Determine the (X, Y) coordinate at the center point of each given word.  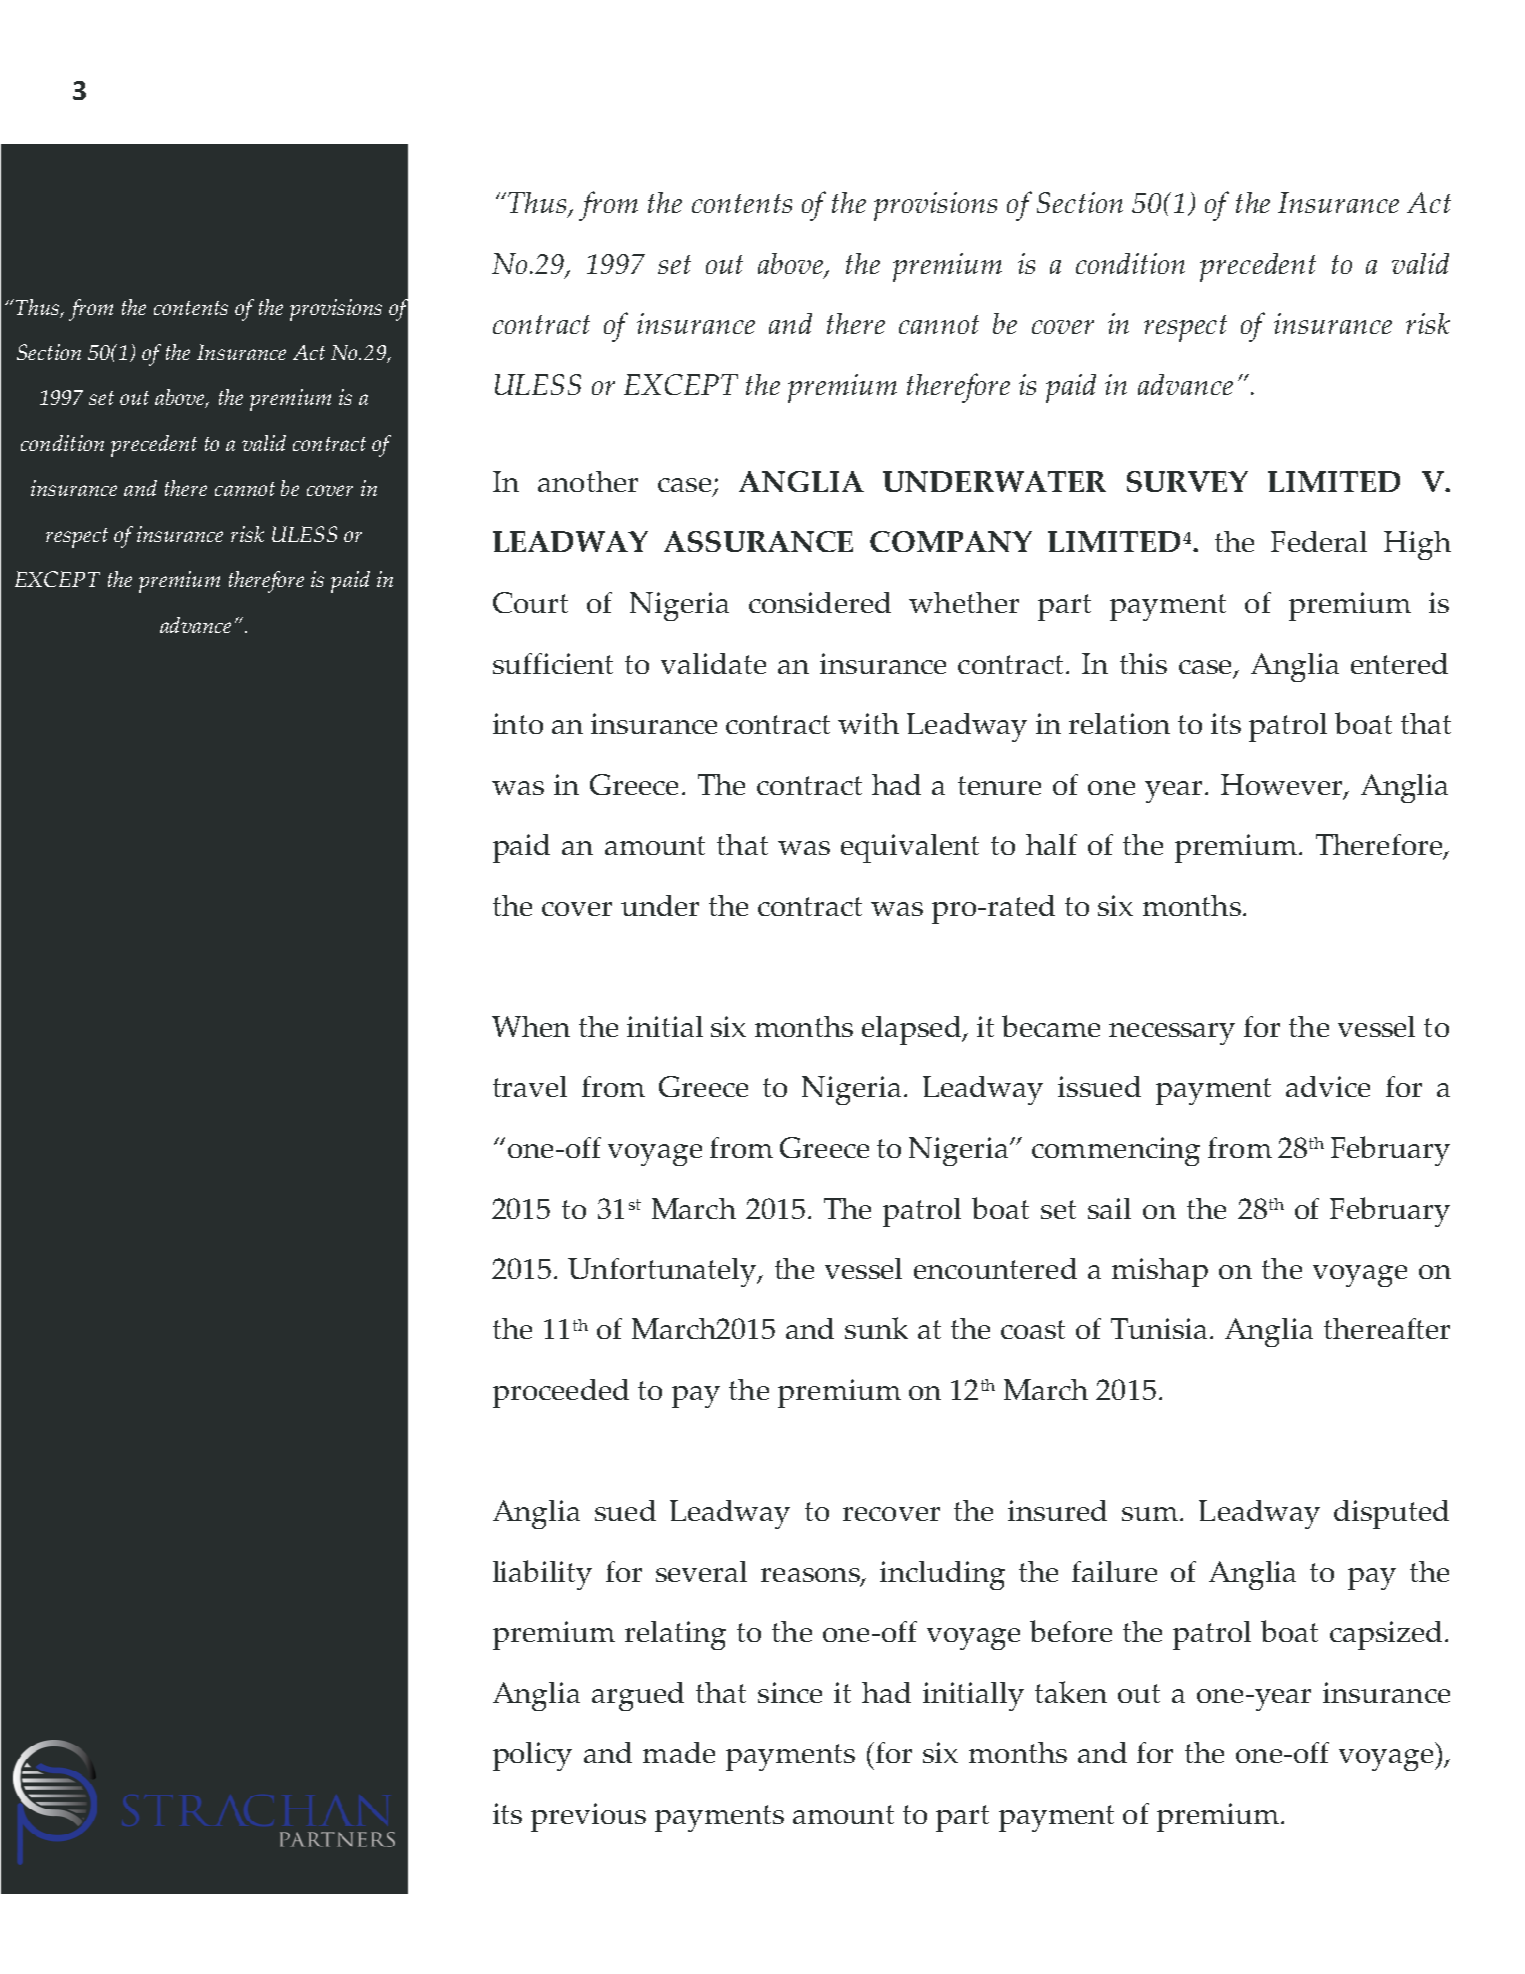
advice (1328, 1086)
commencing (1116, 1151)
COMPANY (951, 541)
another (588, 481)
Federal (1319, 541)
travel (530, 1086)
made (679, 1752)
